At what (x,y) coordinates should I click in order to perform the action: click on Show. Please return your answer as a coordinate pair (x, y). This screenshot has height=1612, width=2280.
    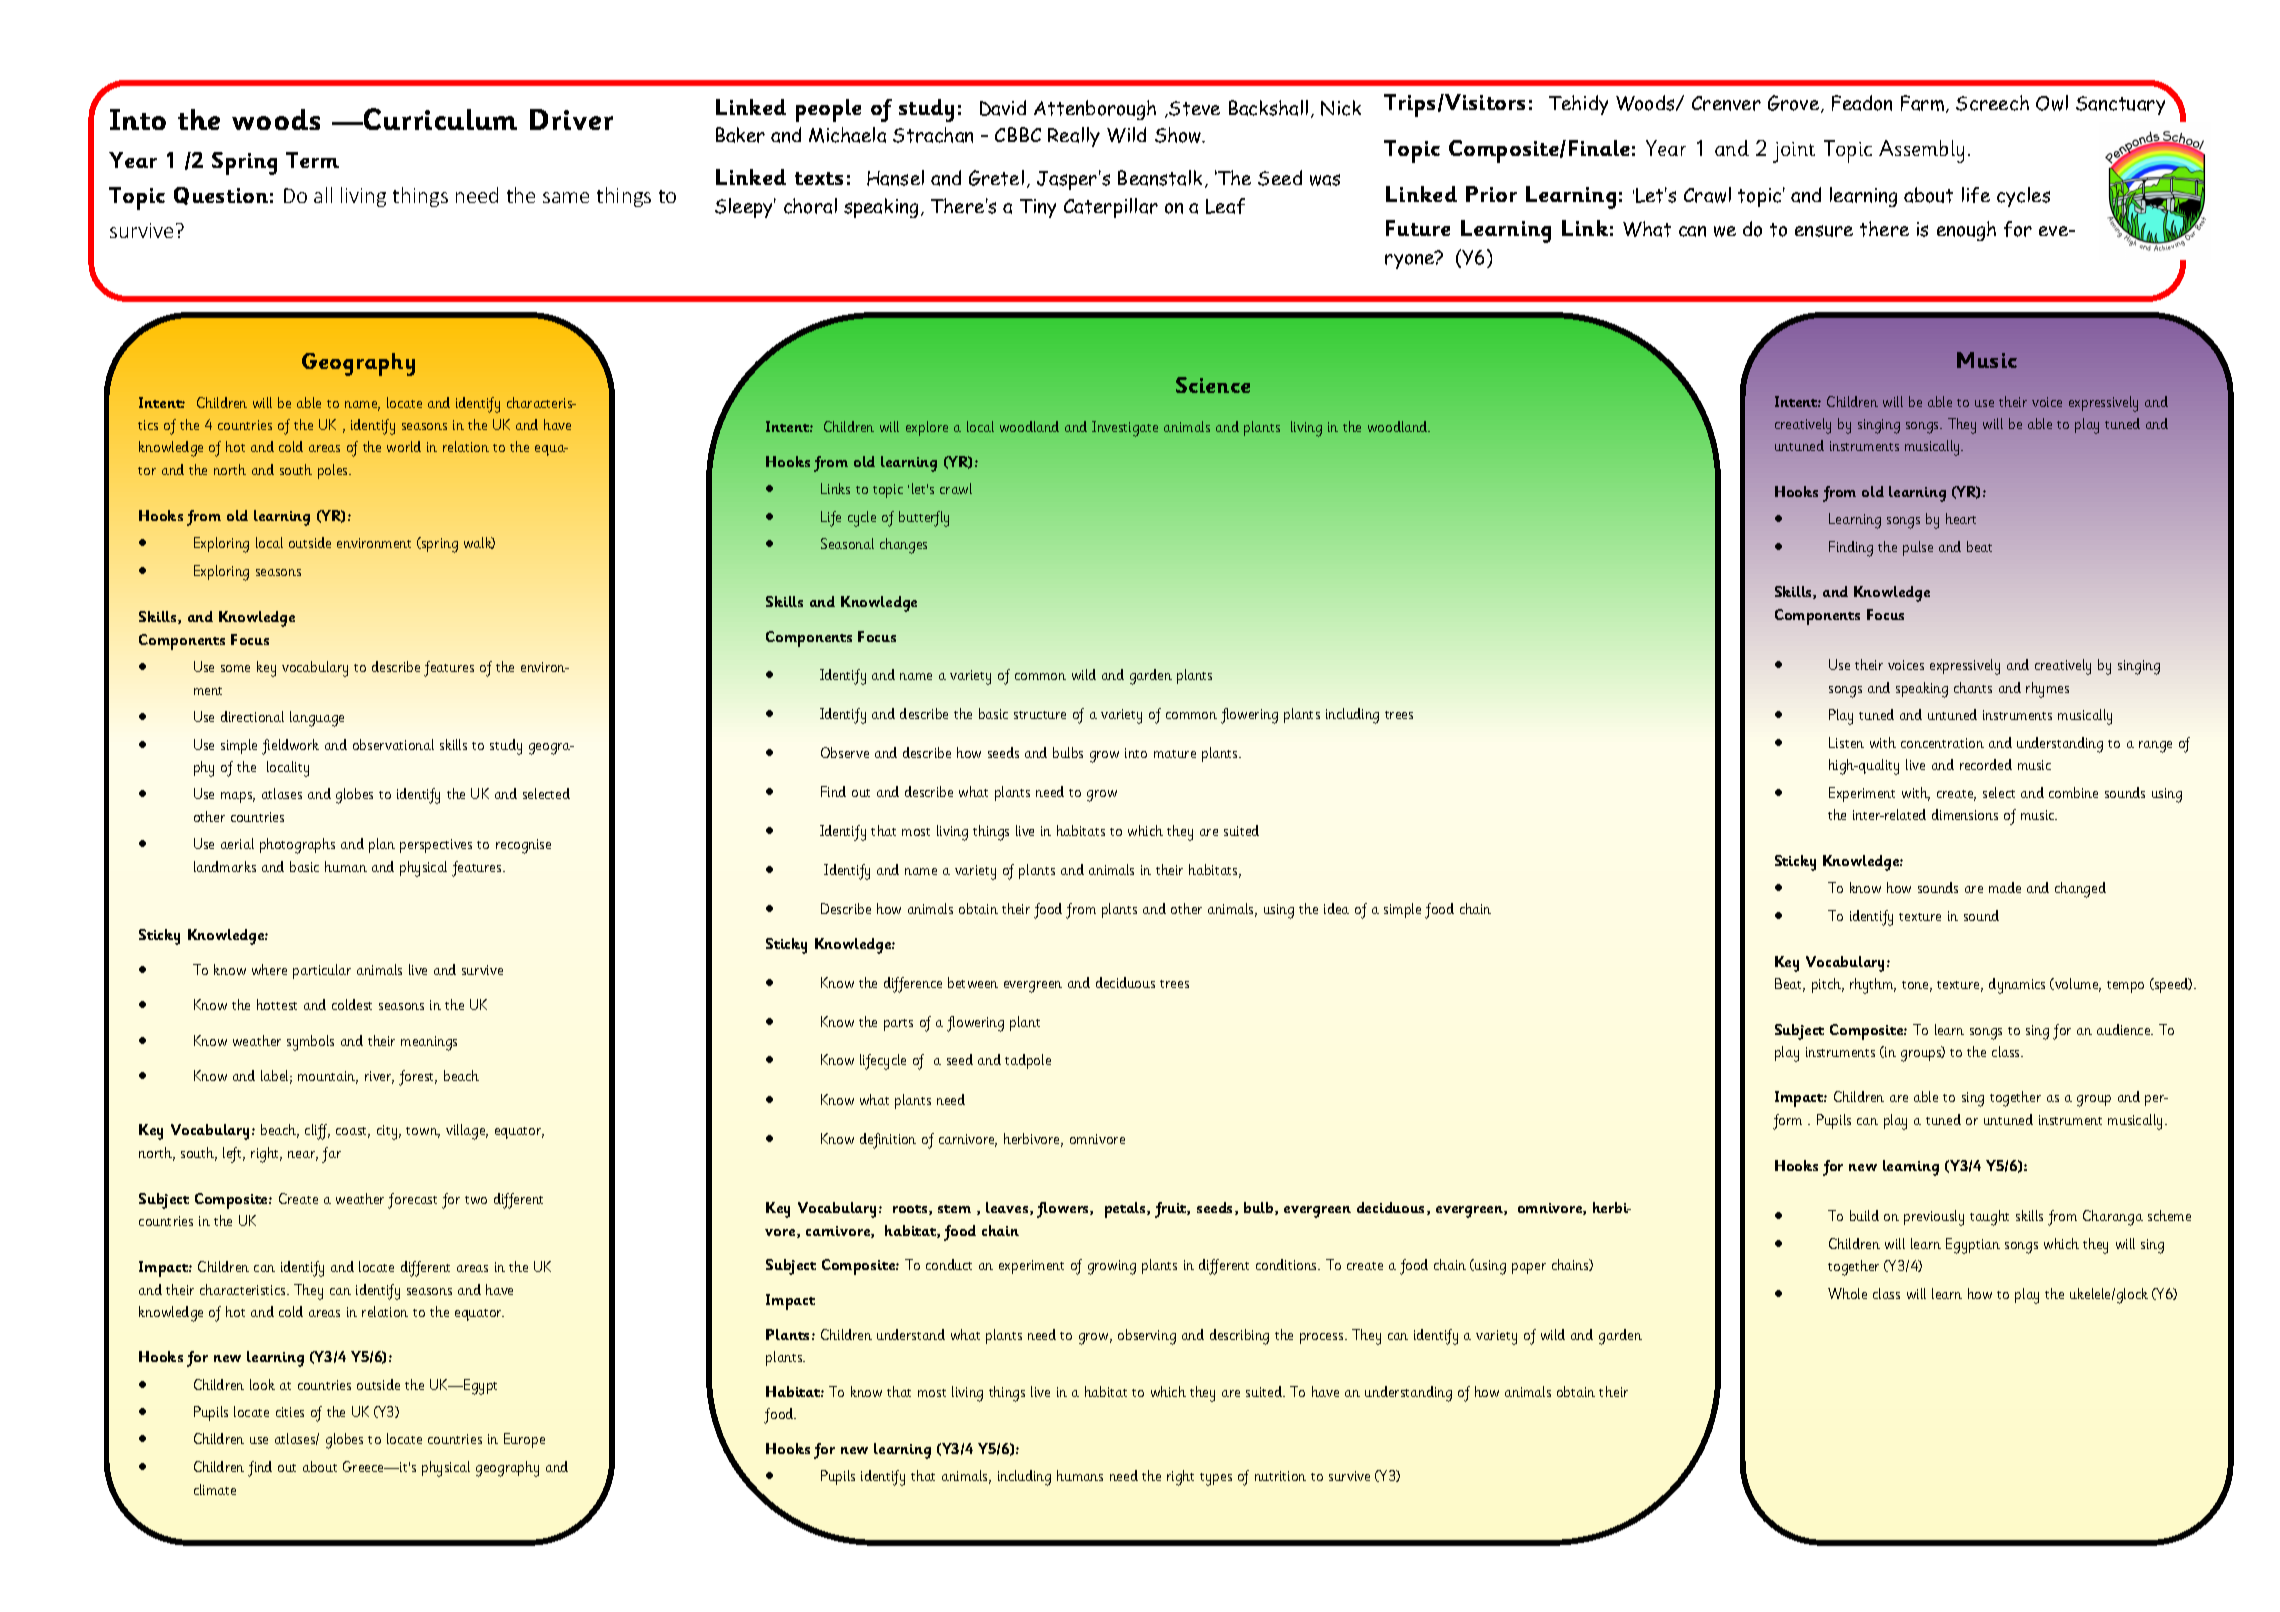
    Looking at the image, I should click on (1179, 135).
